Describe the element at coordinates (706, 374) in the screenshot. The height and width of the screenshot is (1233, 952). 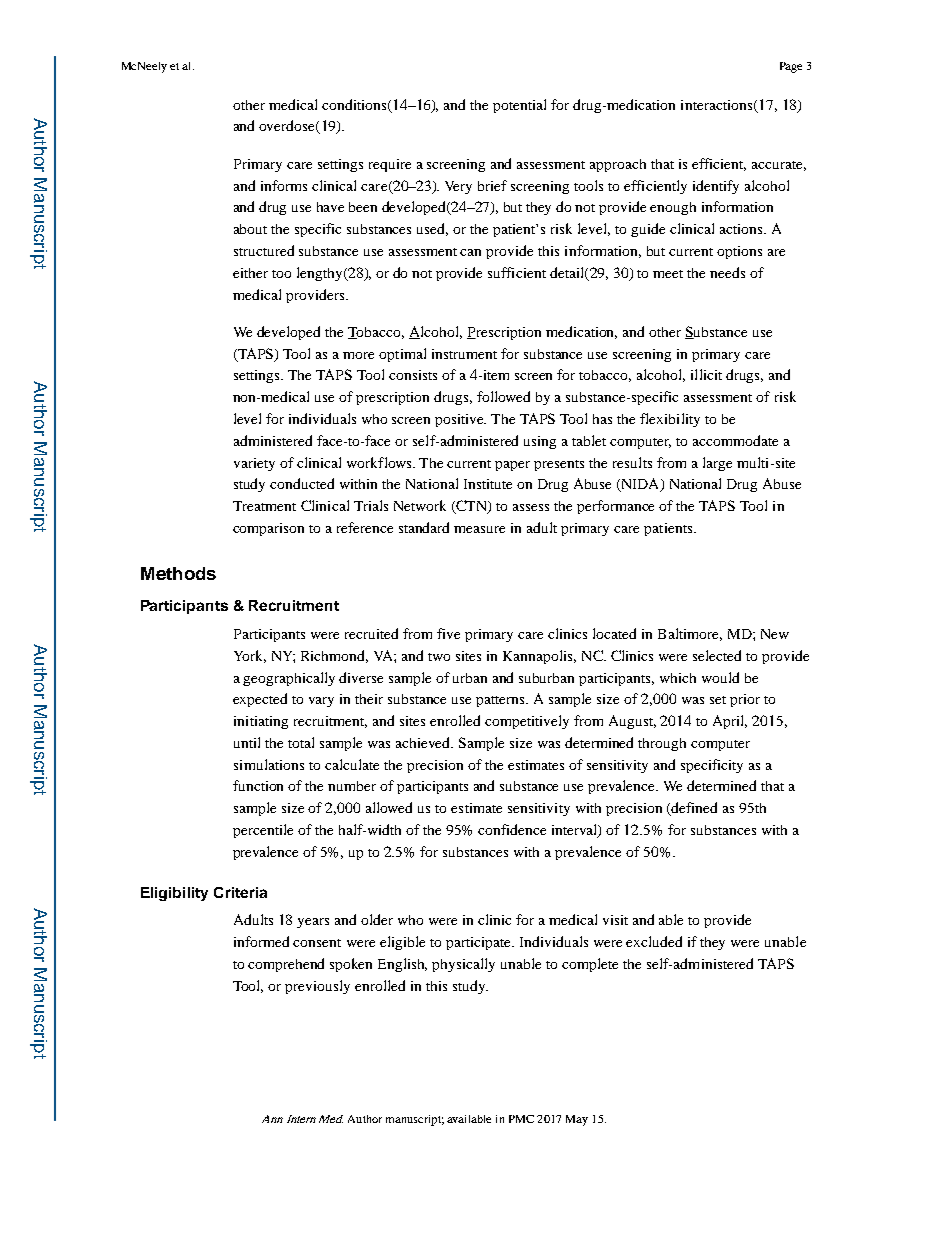
I see `illicit` at that location.
